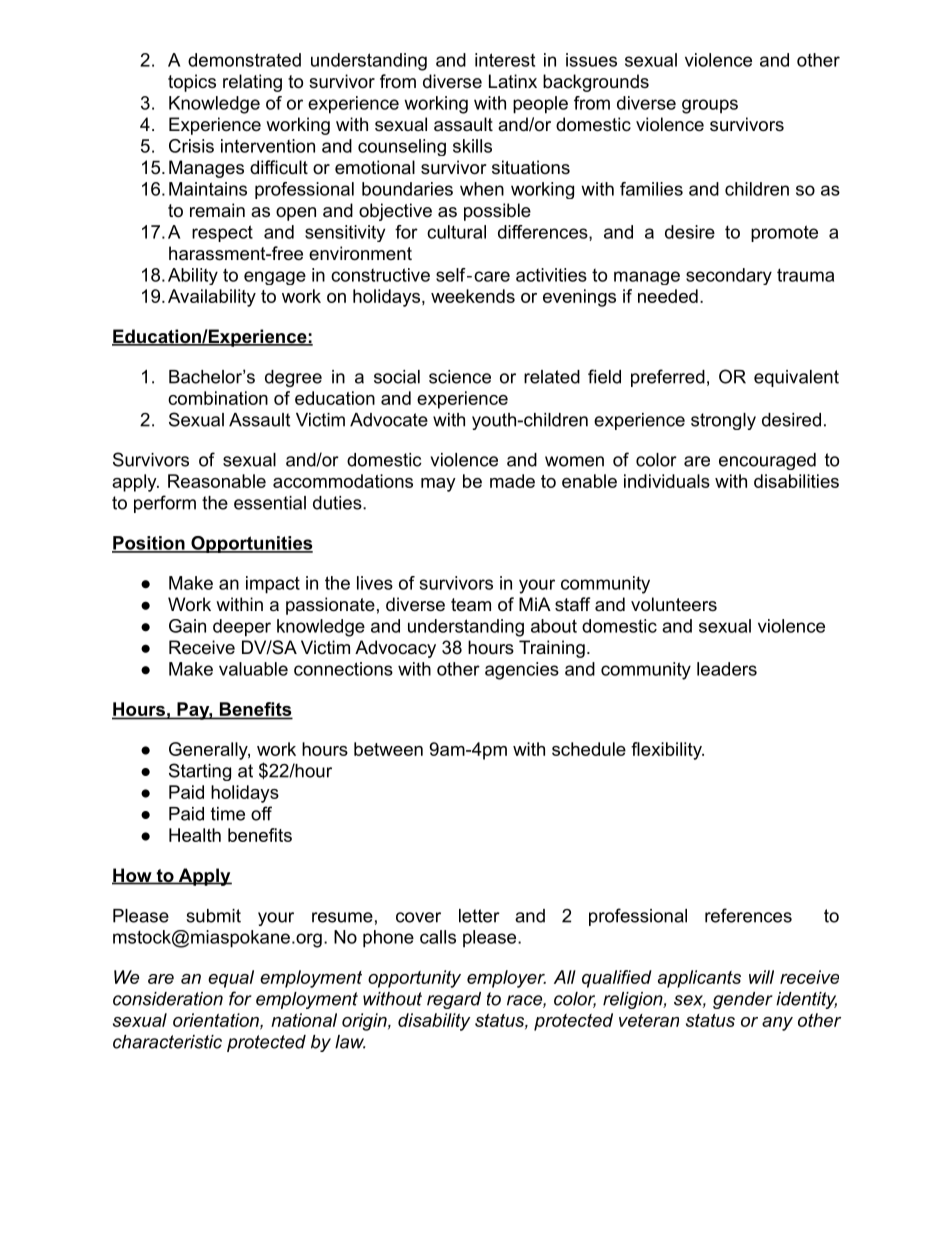 This page has height=1233, width=952. Describe the element at coordinates (710, 106) in the page. I see `groups` at that location.
